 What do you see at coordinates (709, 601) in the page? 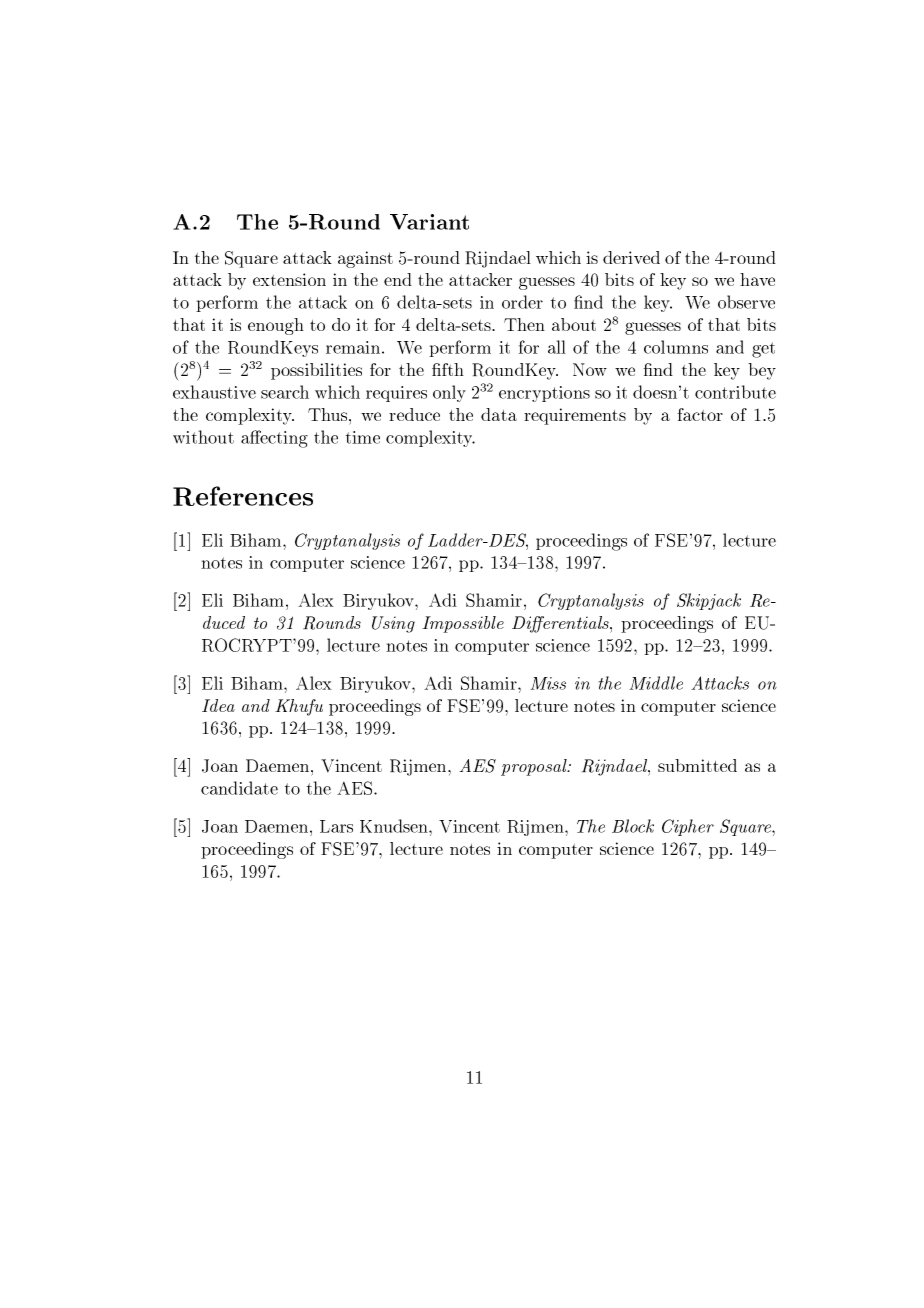
I see `Skipjack` at bounding box center [709, 601].
